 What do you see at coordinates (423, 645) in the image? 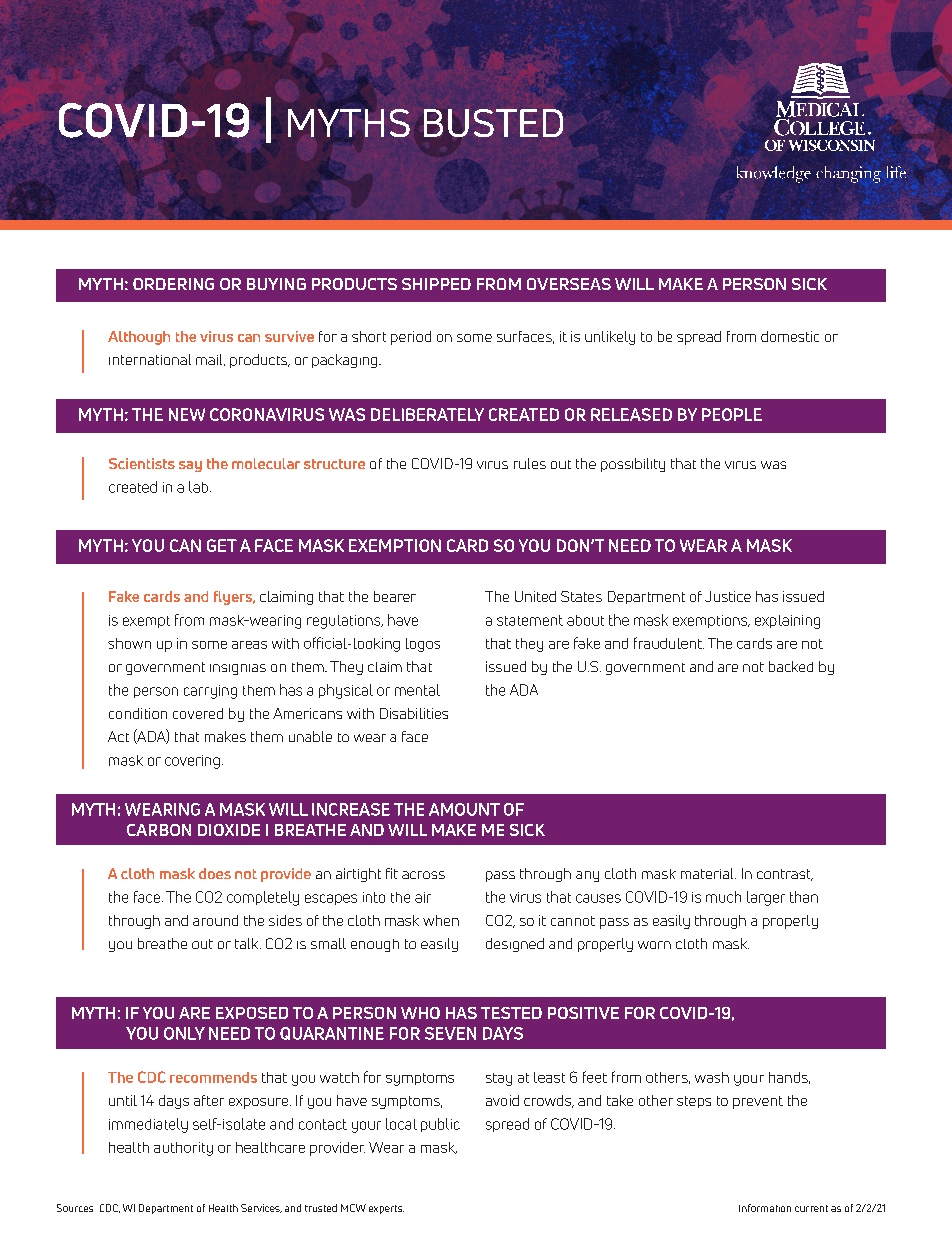
I see `logos` at bounding box center [423, 645].
